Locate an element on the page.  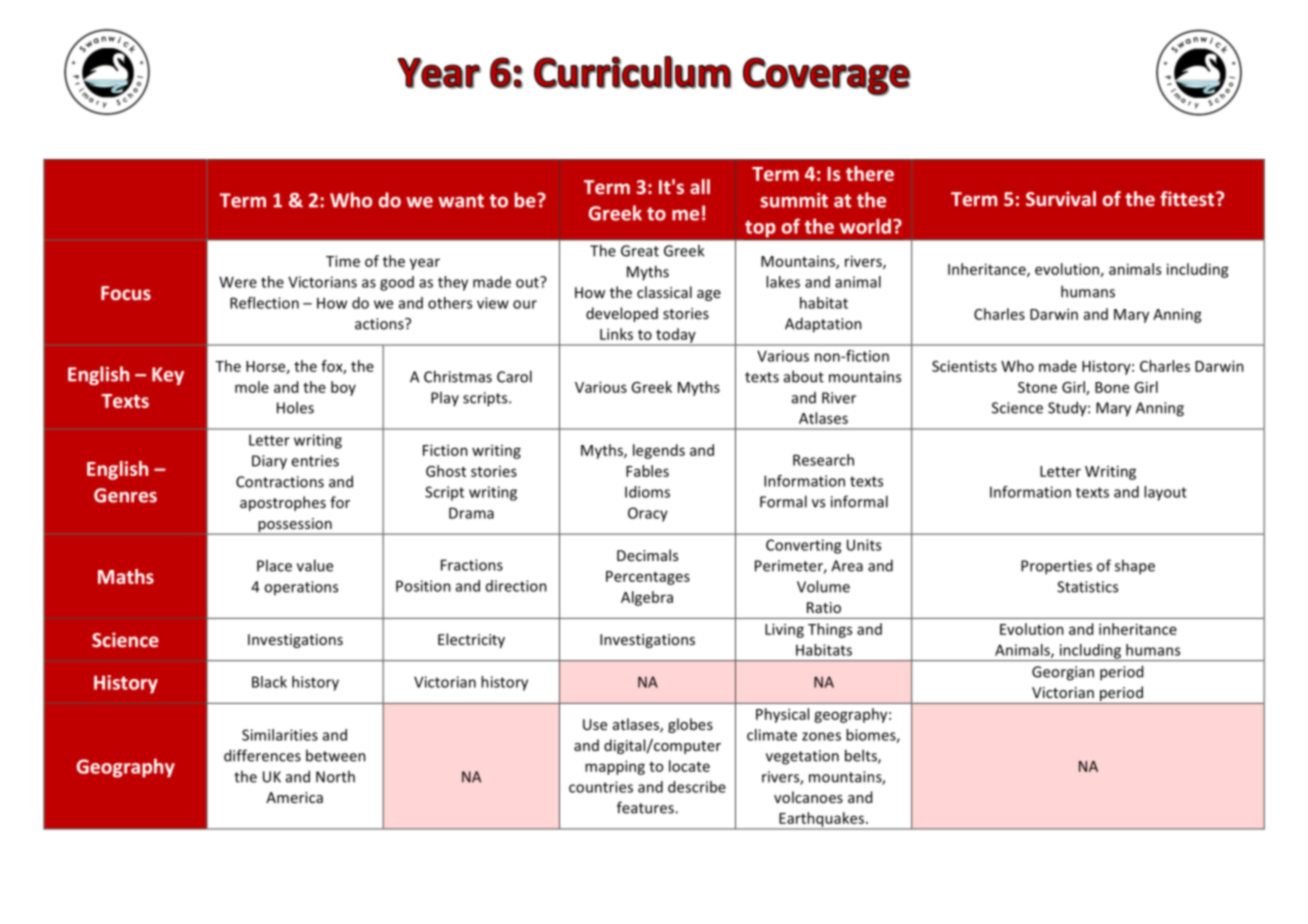
America is located at coordinates (294, 797).
